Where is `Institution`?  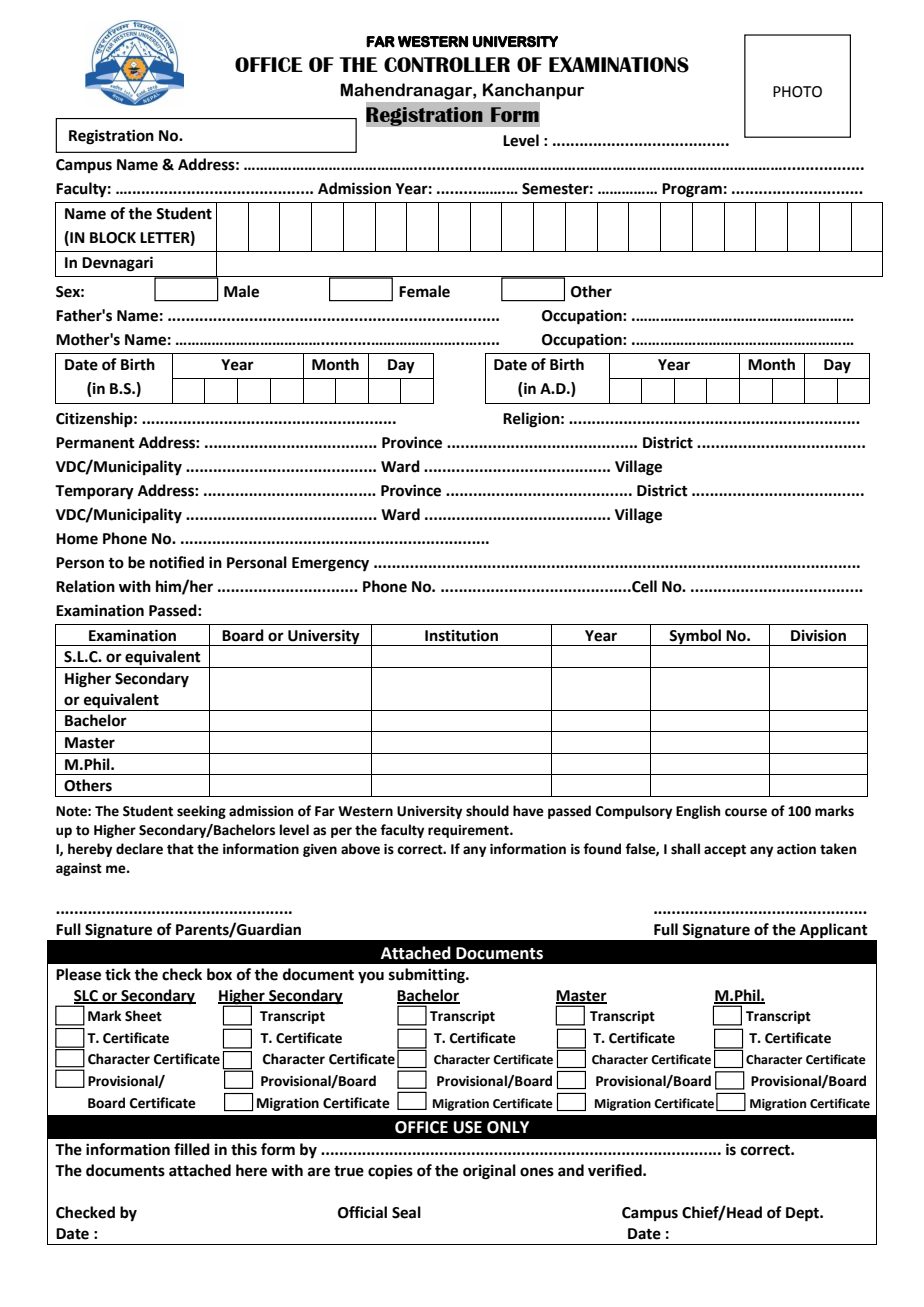
Institution is located at coordinates (461, 635).
